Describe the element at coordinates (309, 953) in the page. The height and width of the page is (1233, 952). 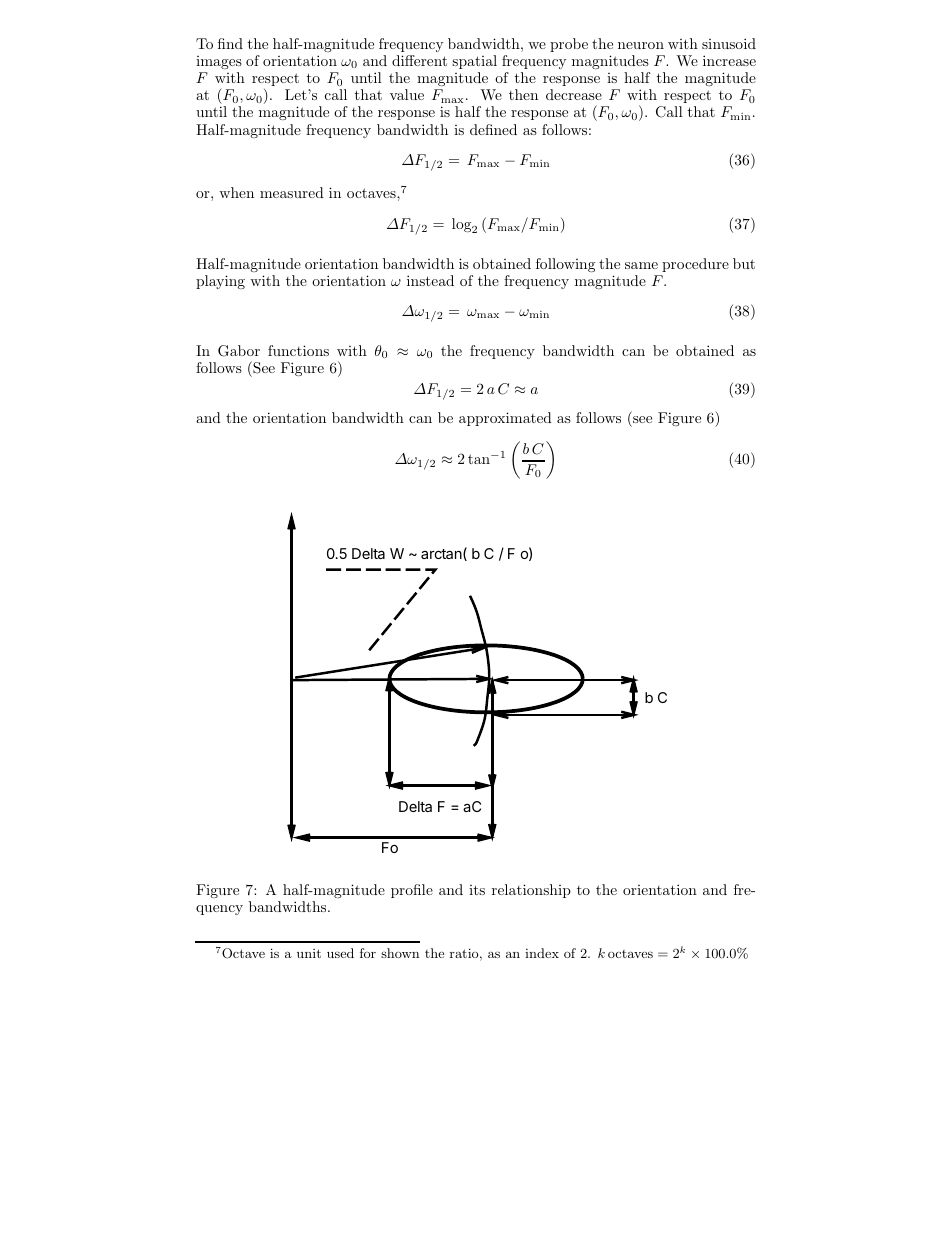
I see `unit` at that location.
